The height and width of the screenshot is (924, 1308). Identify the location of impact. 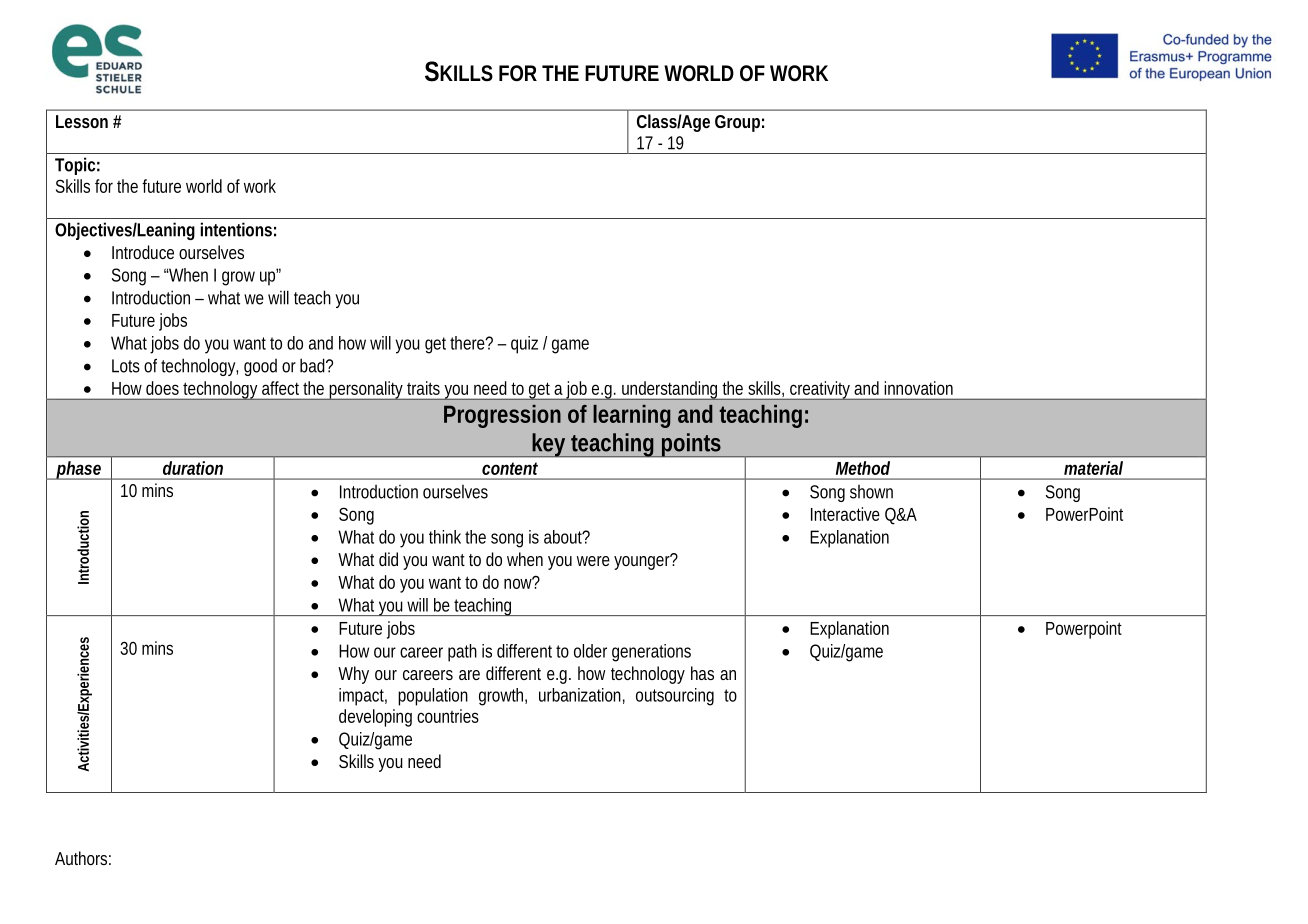
(363, 697).
